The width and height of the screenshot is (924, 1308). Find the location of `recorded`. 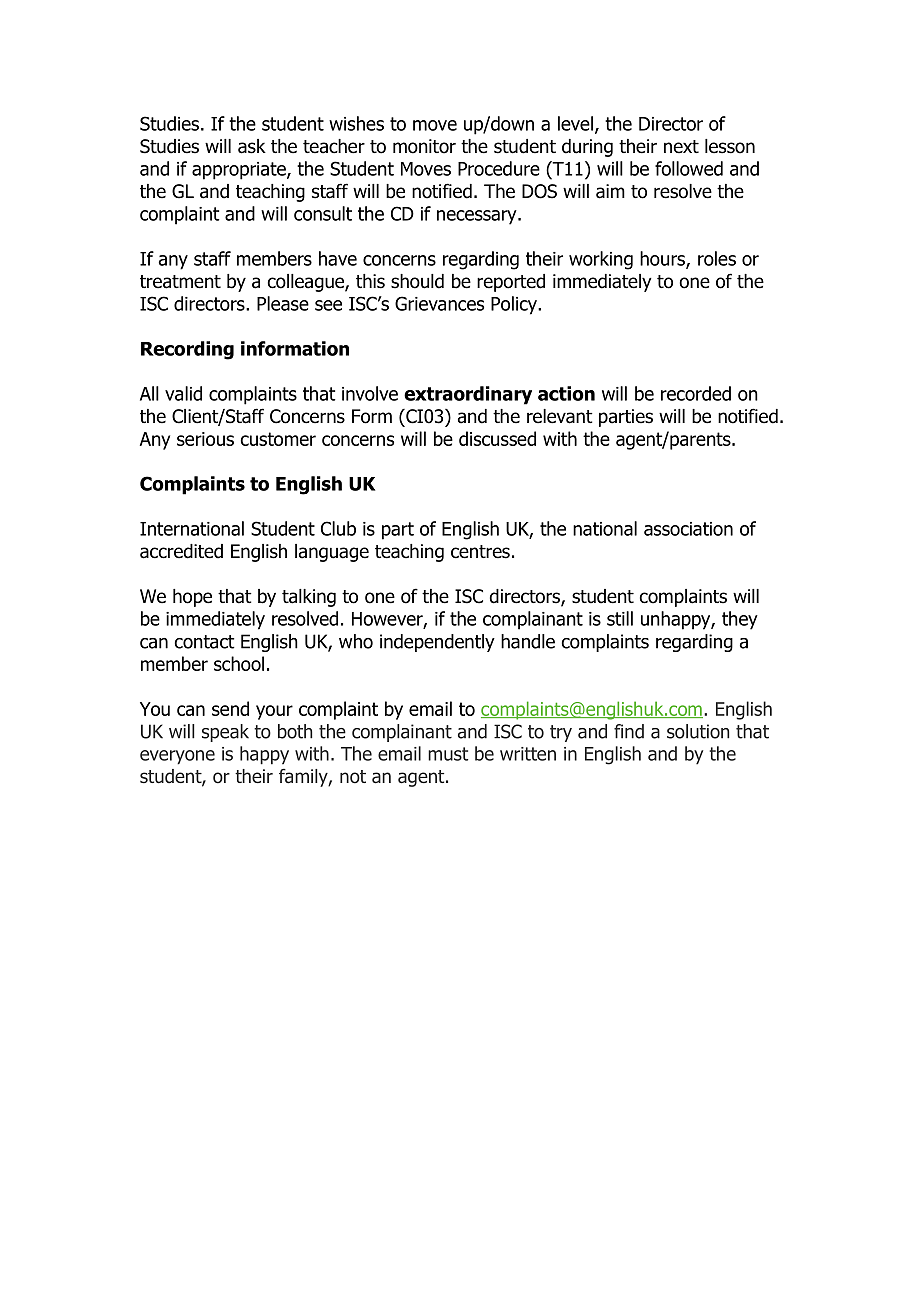

recorded is located at coordinates (696, 393).
